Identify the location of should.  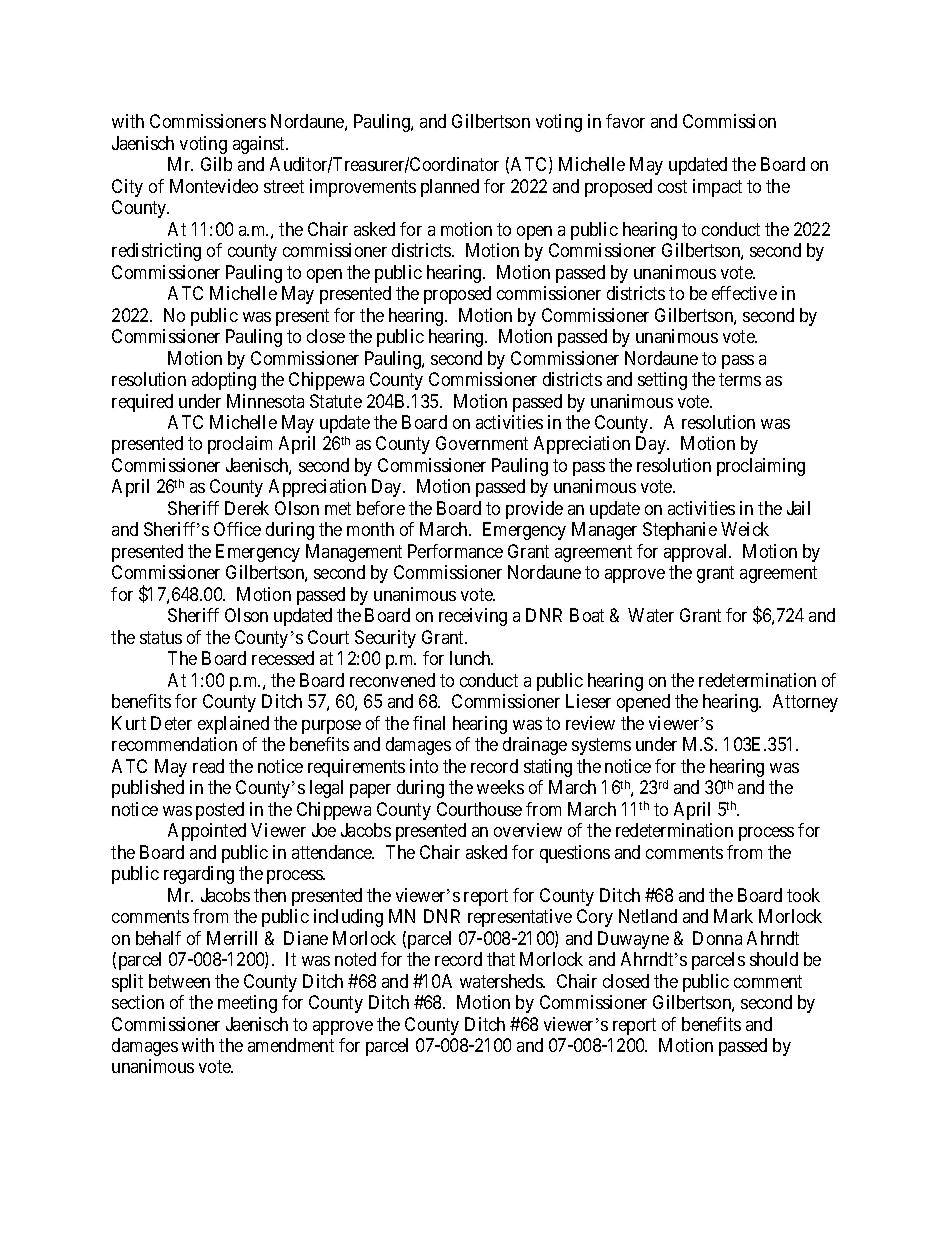
(774, 959).
